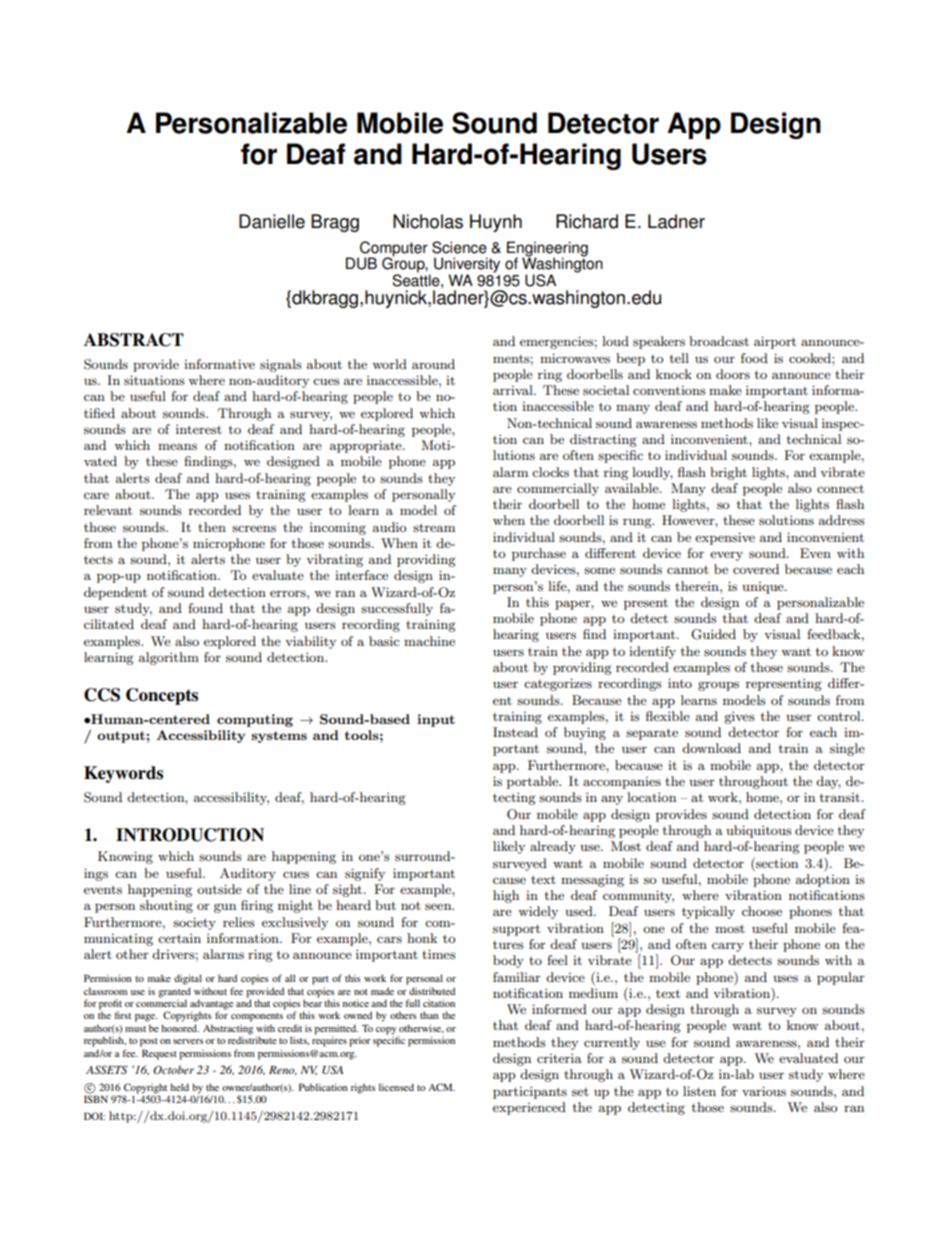  Describe the element at coordinates (713, 634) in the screenshot. I see `Guided` at that location.
